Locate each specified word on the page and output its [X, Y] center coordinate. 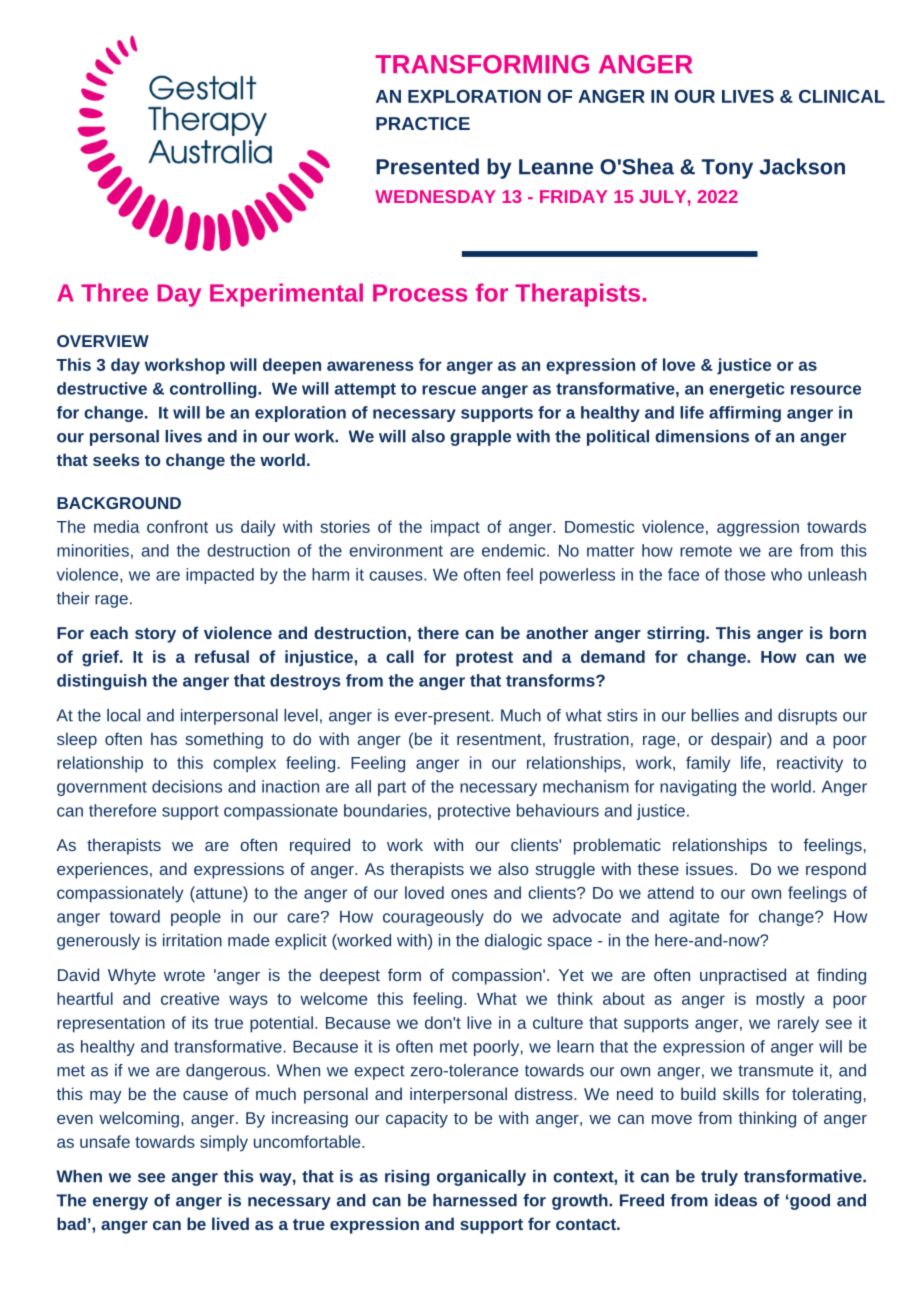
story [155, 635]
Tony [727, 169]
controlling [214, 390]
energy [120, 1203]
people [196, 918]
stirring [677, 634]
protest [484, 659]
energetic [746, 390]
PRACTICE [423, 123]
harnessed [475, 1200]
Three [114, 292]
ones [469, 894]
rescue [449, 390]
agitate [694, 918]
